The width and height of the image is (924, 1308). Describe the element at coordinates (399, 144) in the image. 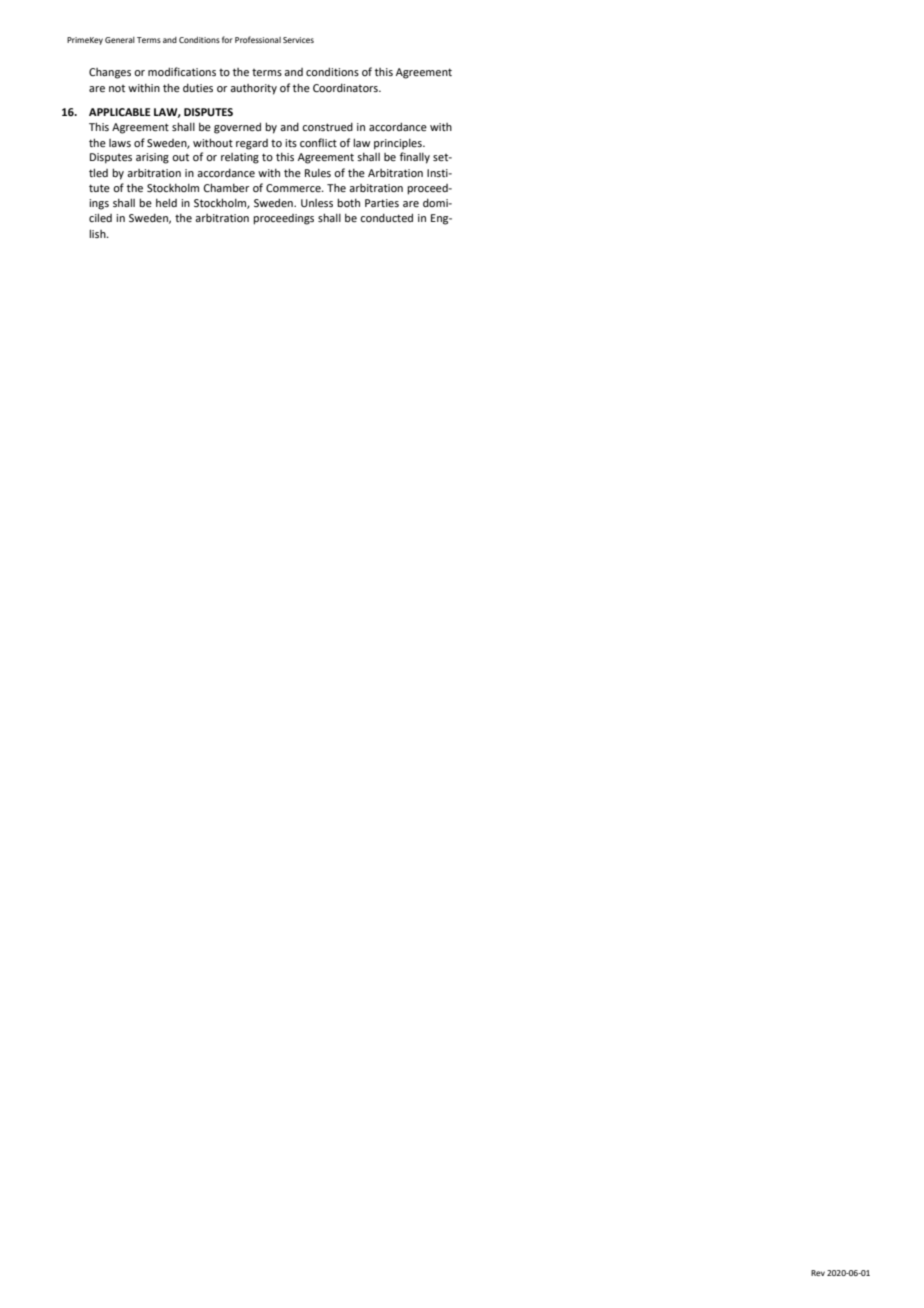

I see `principles` at that location.
